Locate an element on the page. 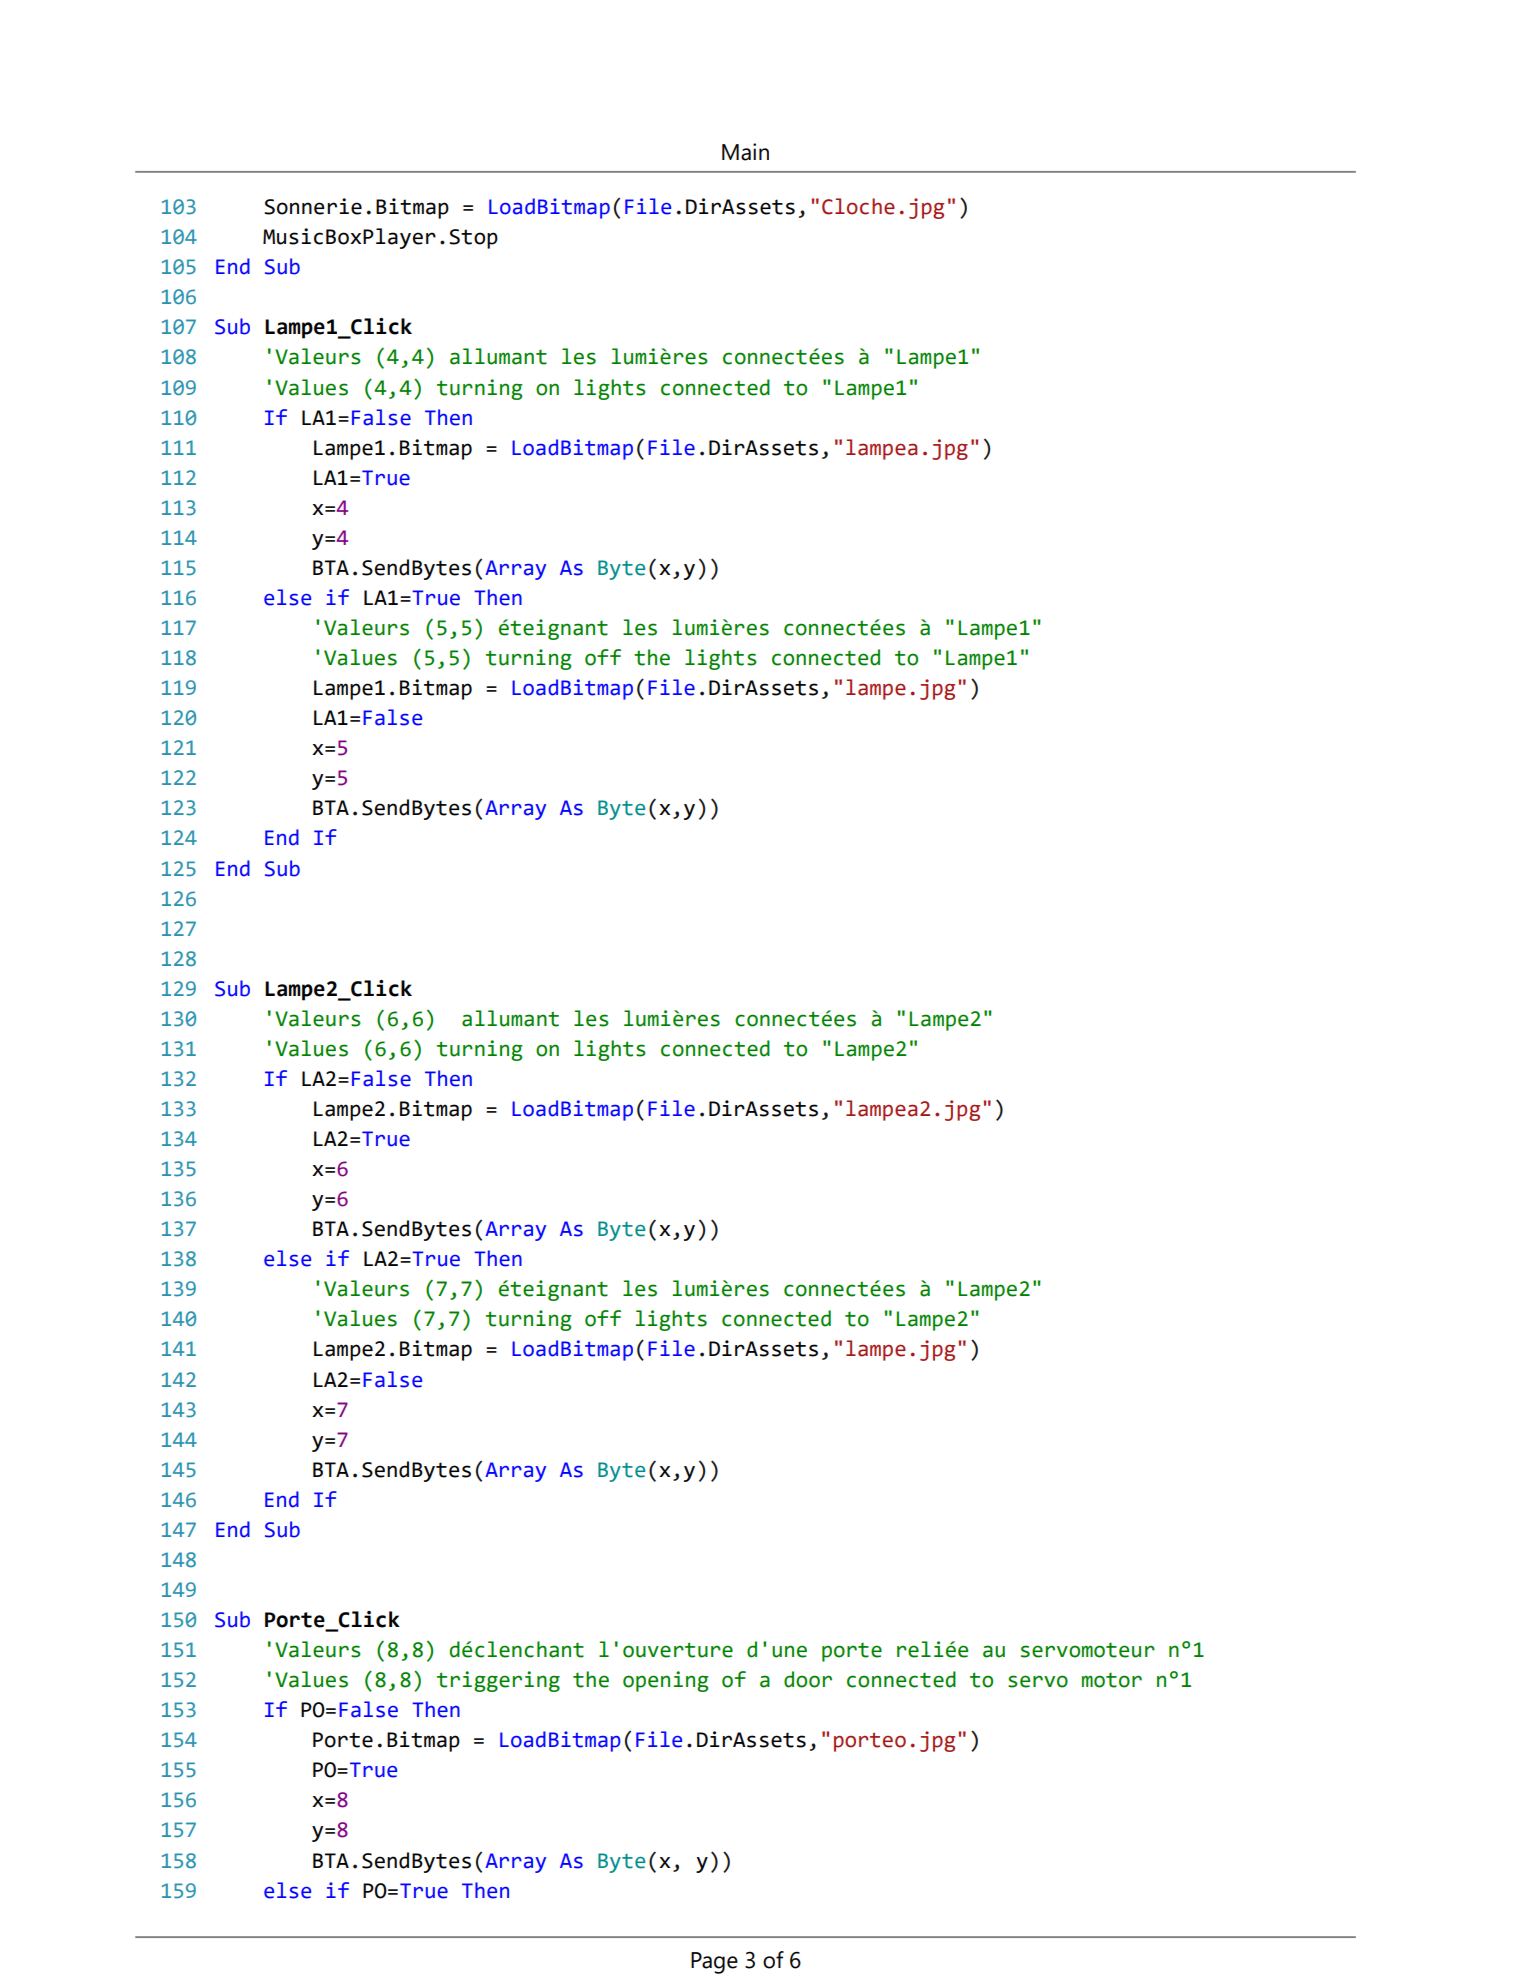 The image size is (1533, 1984). door is located at coordinates (808, 1679).
